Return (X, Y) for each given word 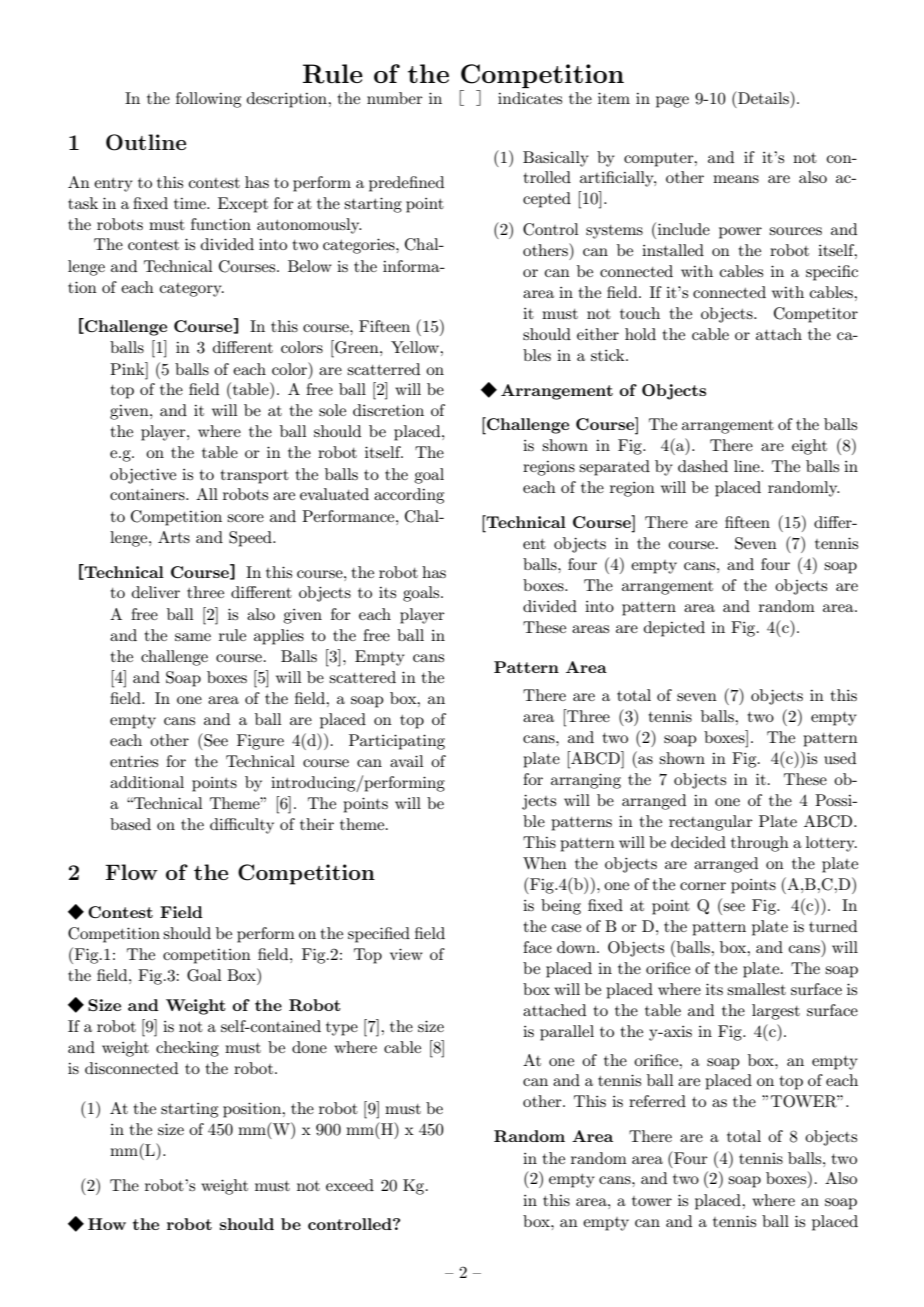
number (395, 98)
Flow (131, 872)
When (545, 863)
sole (332, 410)
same (193, 637)
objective (143, 476)
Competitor (816, 315)
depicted (674, 629)
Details (763, 97)
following (208, 100)
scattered (362, 677)
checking (187, 1049)
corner (703, 886)
